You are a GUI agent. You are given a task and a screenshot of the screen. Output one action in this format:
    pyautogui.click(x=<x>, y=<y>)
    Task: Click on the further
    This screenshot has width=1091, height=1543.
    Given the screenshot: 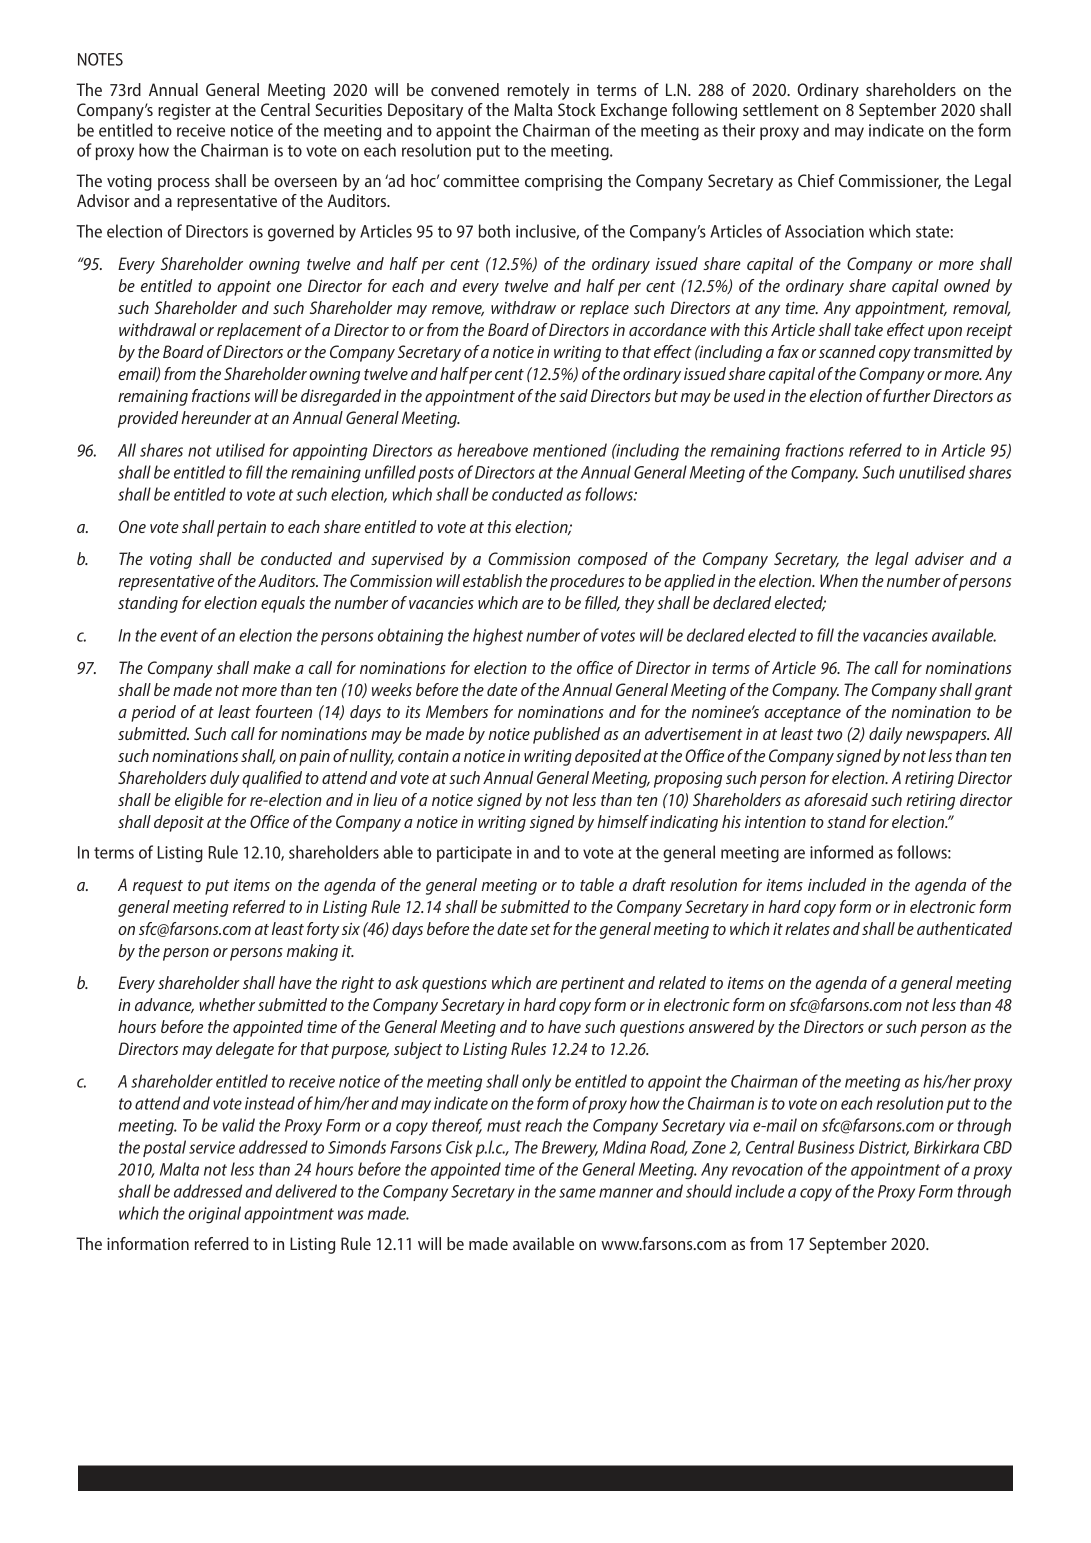 What is the action you would take?
    pyautogui.click(x=907, y=395)
